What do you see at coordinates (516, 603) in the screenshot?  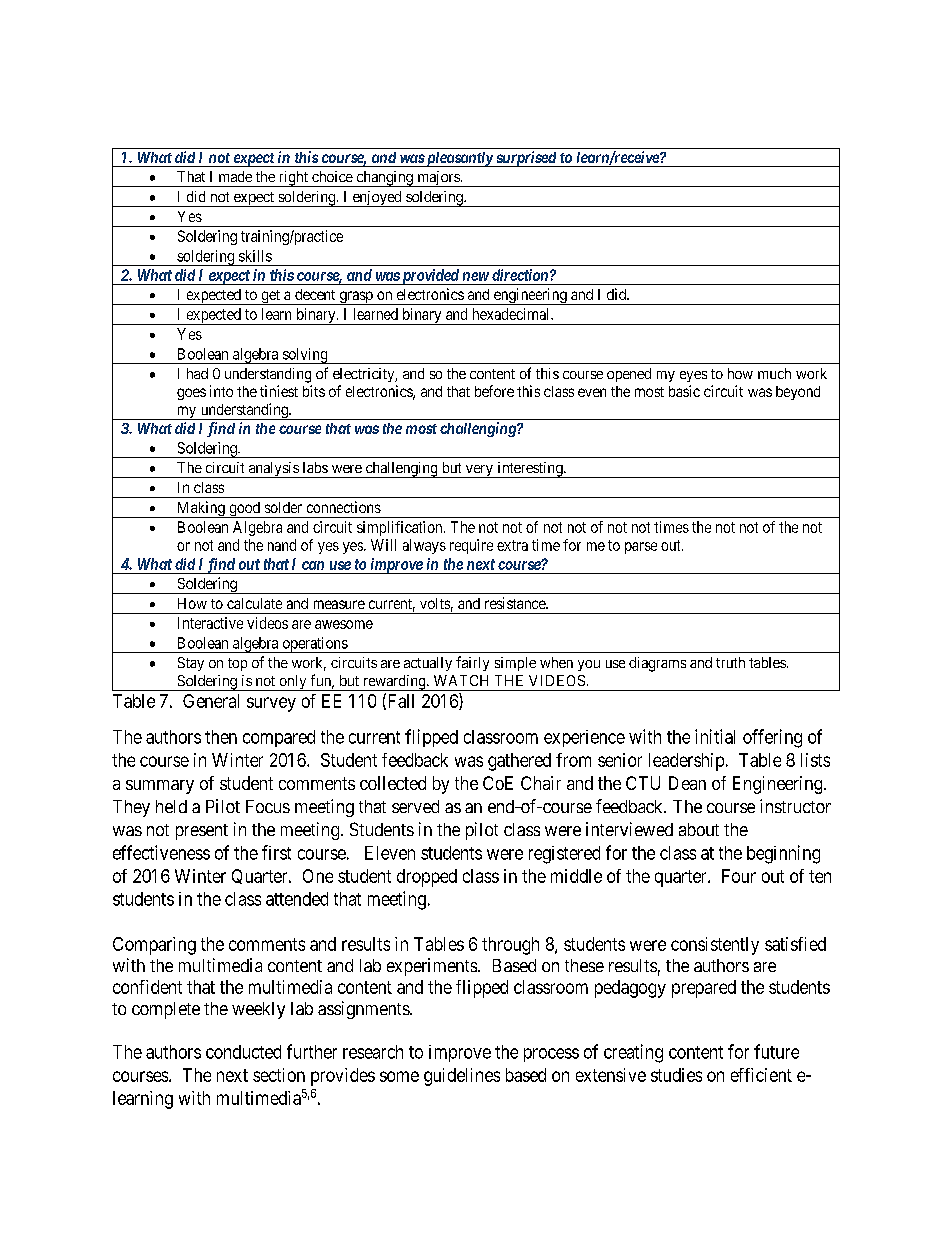 I see `resistance` at bounding box center [516, 603].
